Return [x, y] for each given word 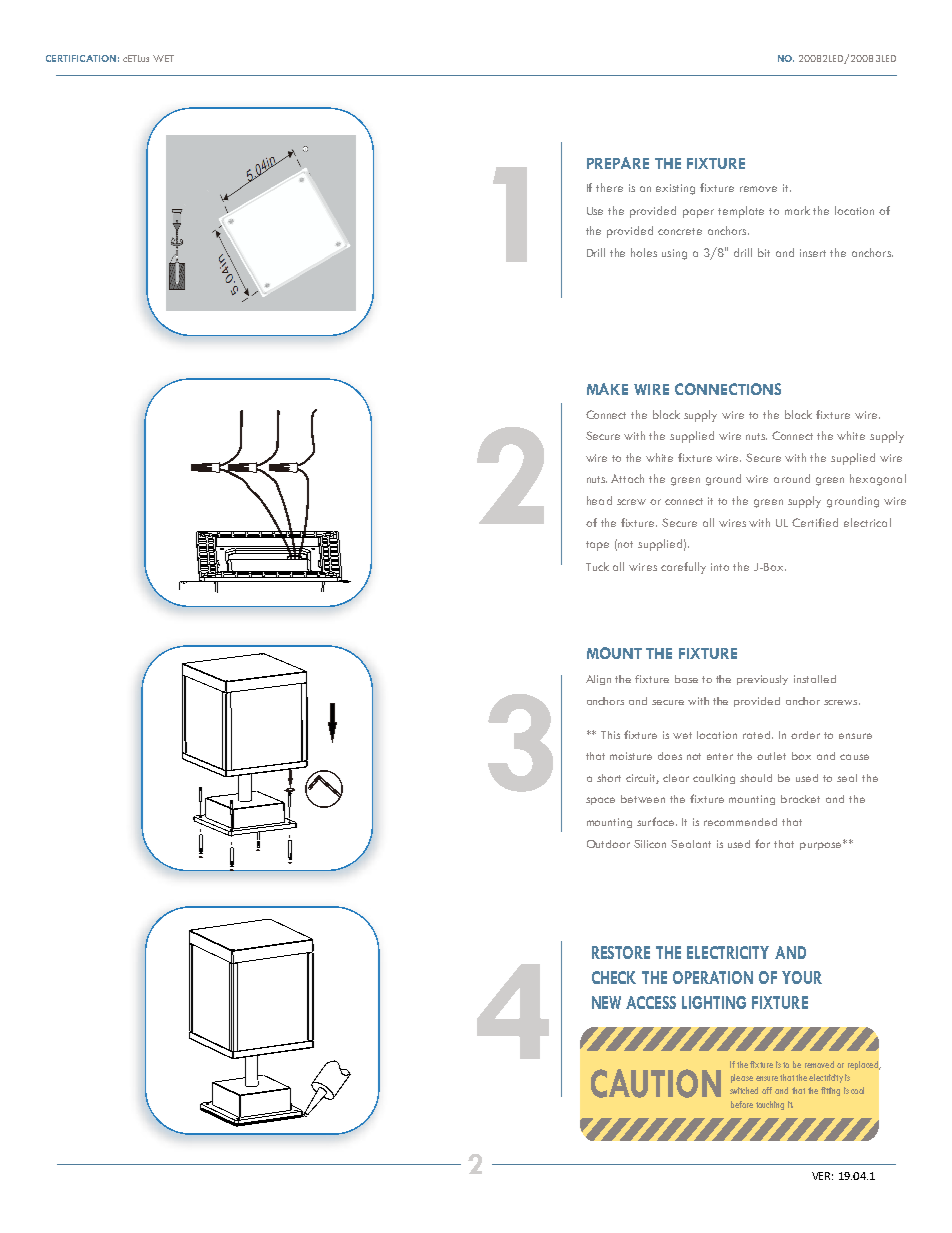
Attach [627, 478]
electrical [867, 522]
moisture [631, 756]
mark [797, 210]
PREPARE [618, 163]
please [742, 1078]
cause [854, 757]
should [756, 778]
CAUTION [656, 1083]
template [741, 212]
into [720, 567]
